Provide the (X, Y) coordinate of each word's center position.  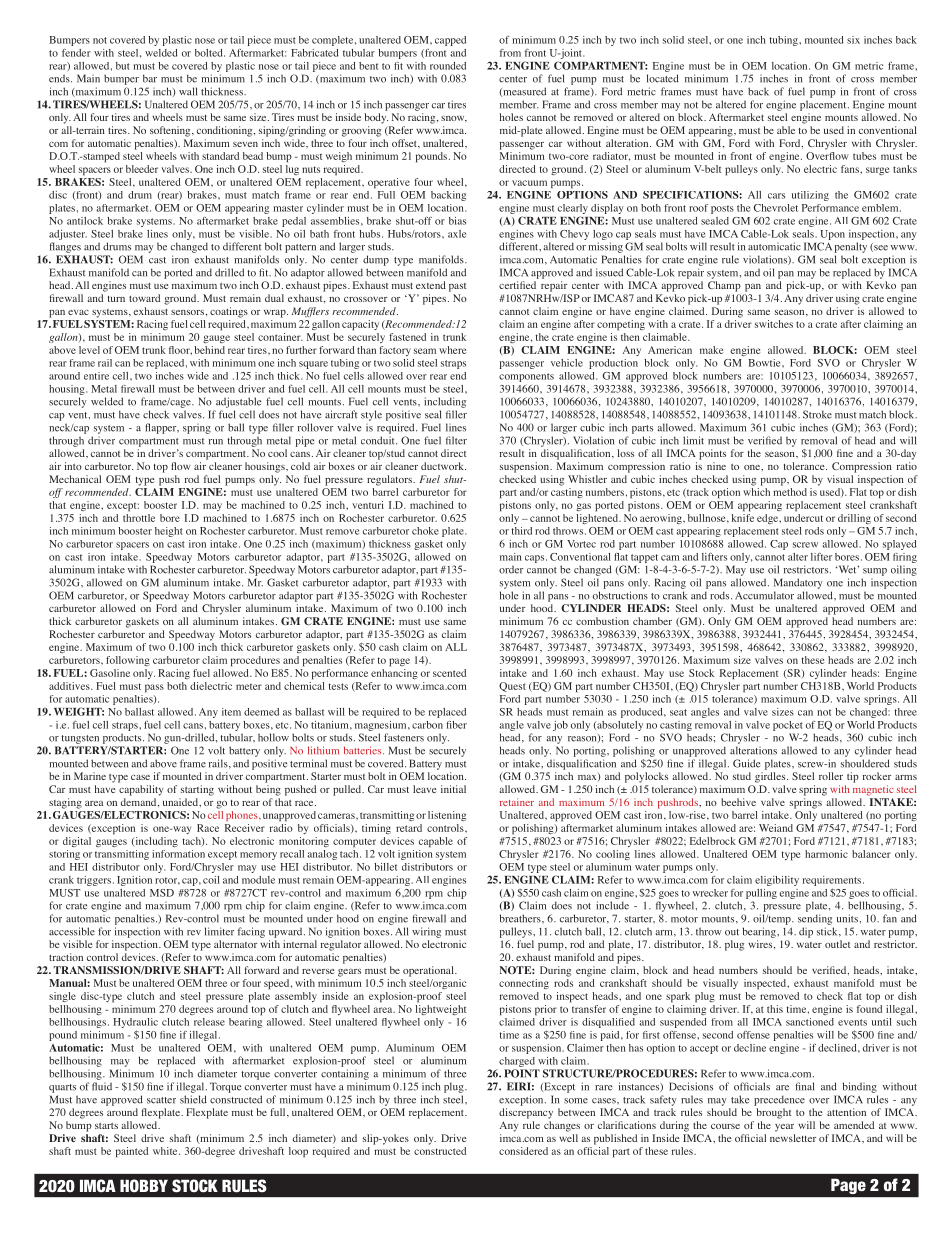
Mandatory (798, 583)
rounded (448, 66)
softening (171, 131)
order (511, 569)
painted (132, 1152)
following (128, 661)
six (853, 40)
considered (523, 1151)
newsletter (793, 1138)
